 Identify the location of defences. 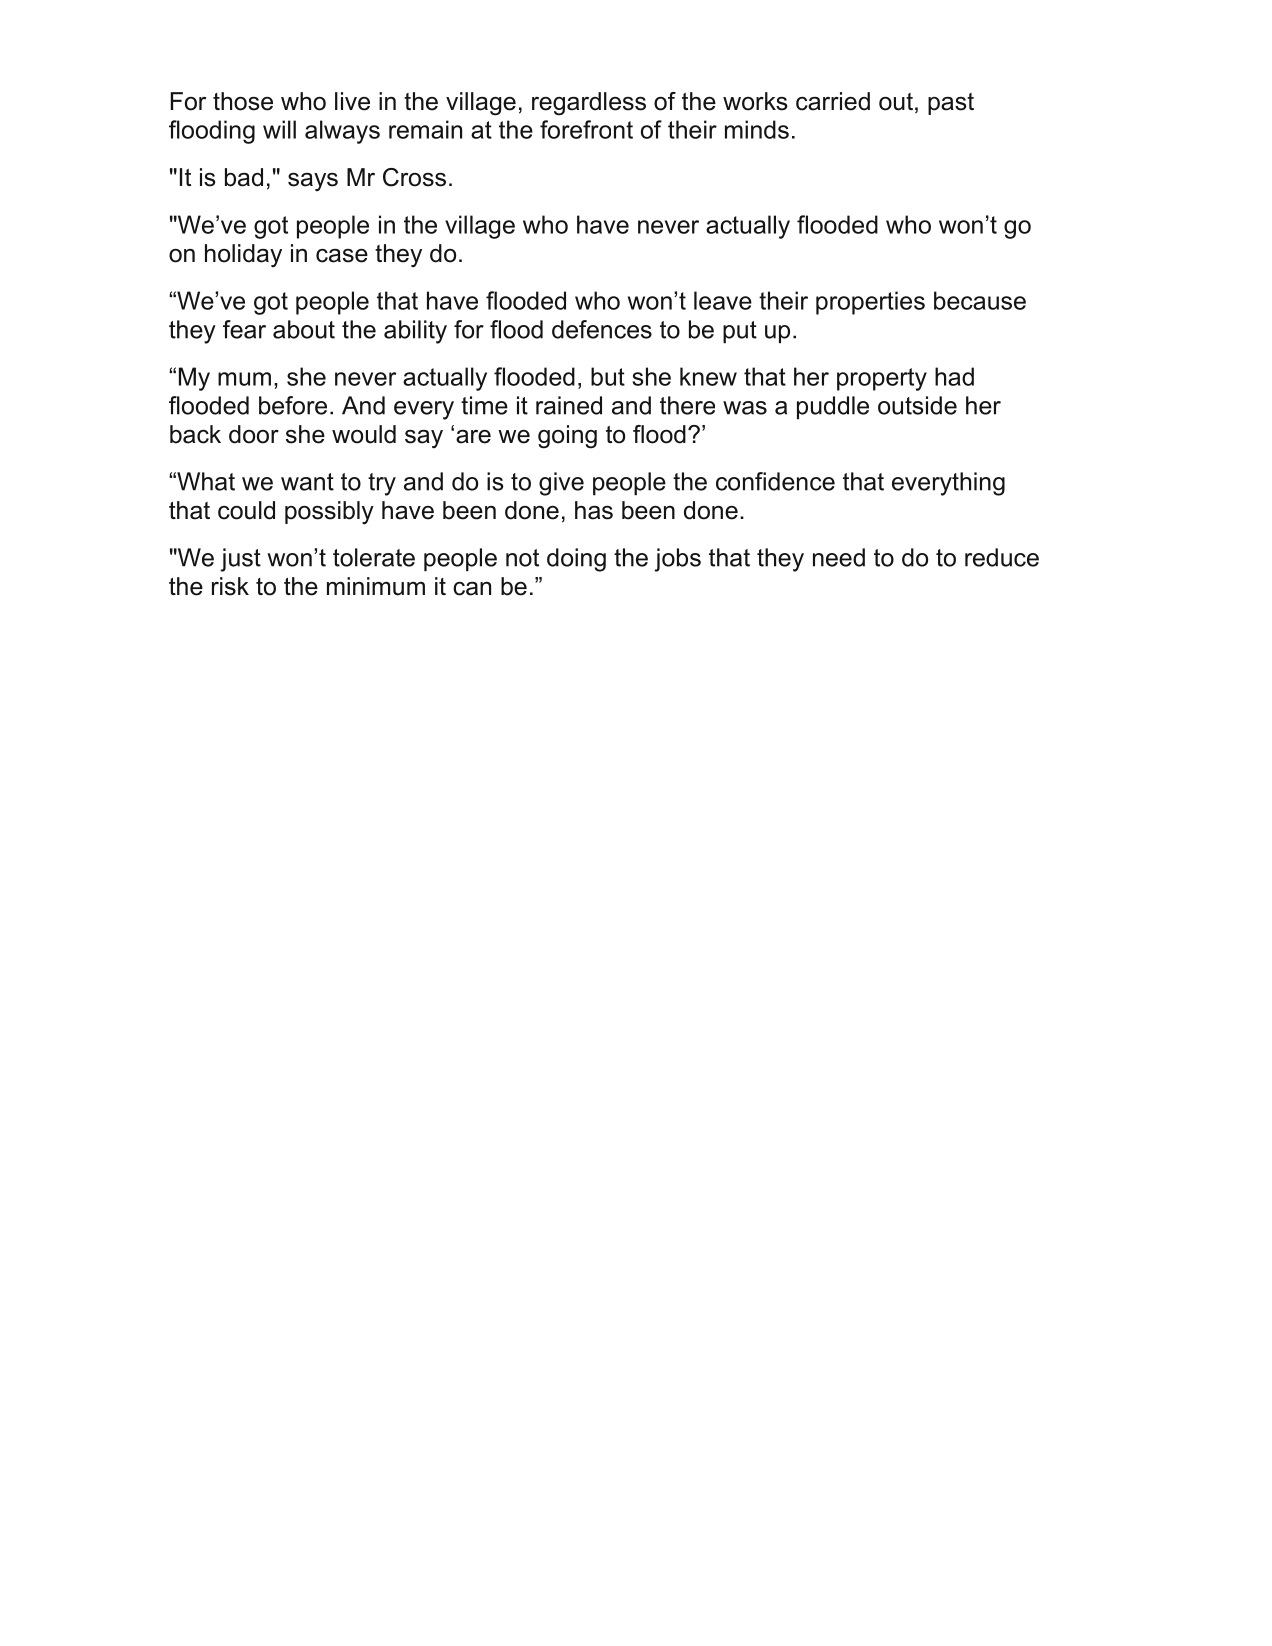
(602, 329).
